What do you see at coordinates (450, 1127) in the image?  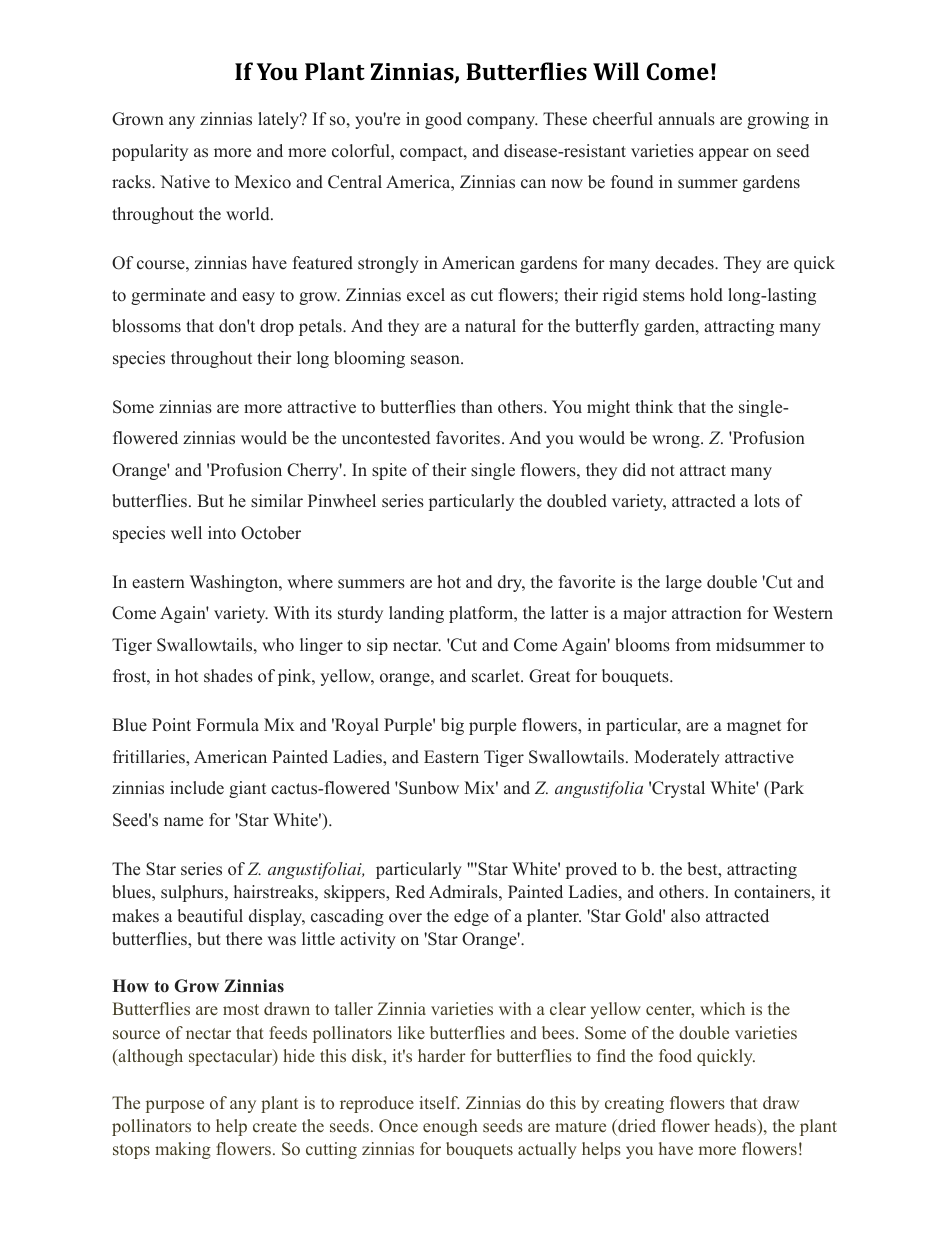 I see `enough` at bounding box center [450, 1127].
